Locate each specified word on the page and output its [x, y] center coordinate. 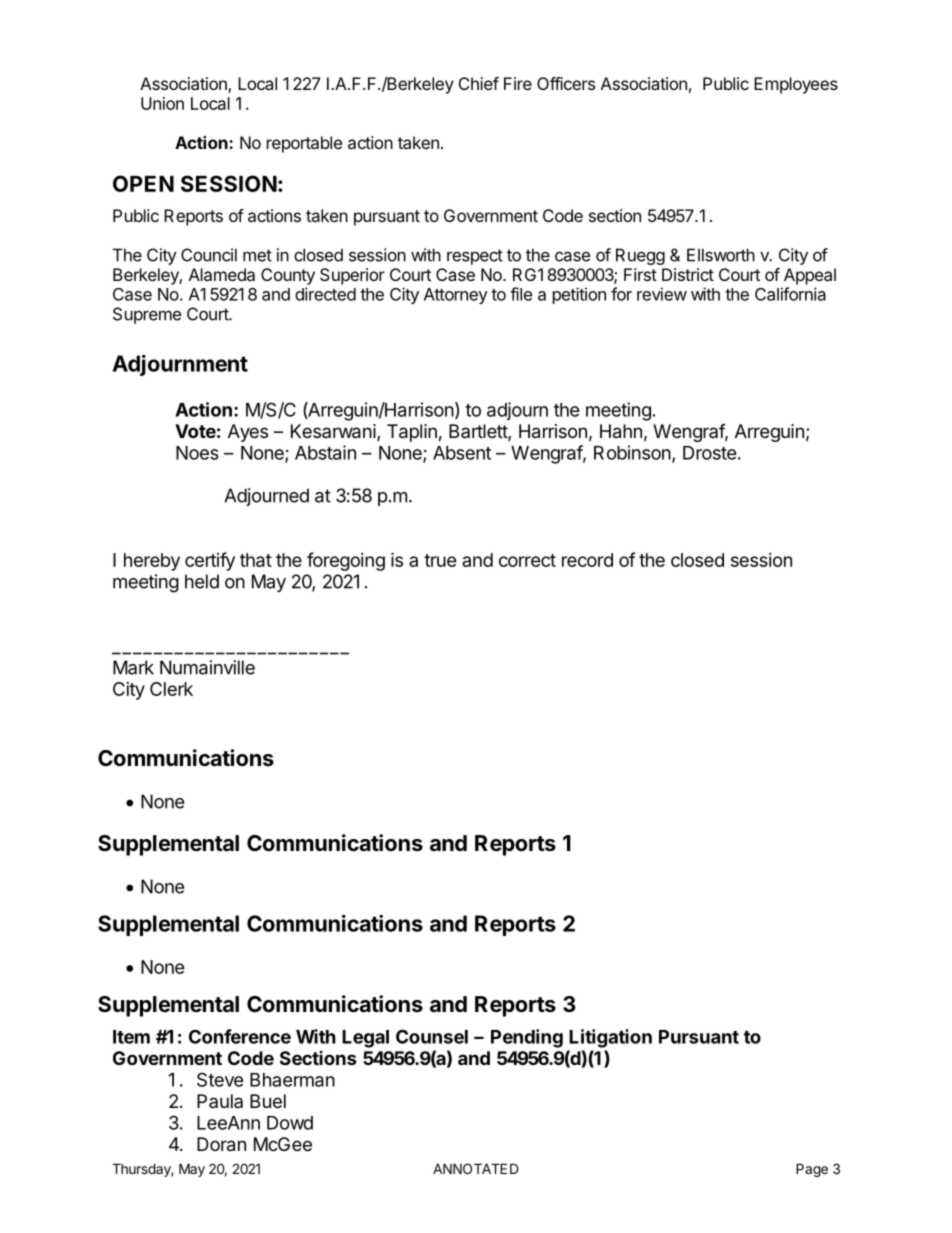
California [790, 294]
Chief [479, 83]
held [202, 581]
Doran [221, 1144]
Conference [240, 1036]
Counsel [432, 1036]
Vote [195, 431]
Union [162, 103]
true [440, 560]
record [587, 560]
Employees [796, 85]
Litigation [610, 1038]
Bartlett [479, 432]
